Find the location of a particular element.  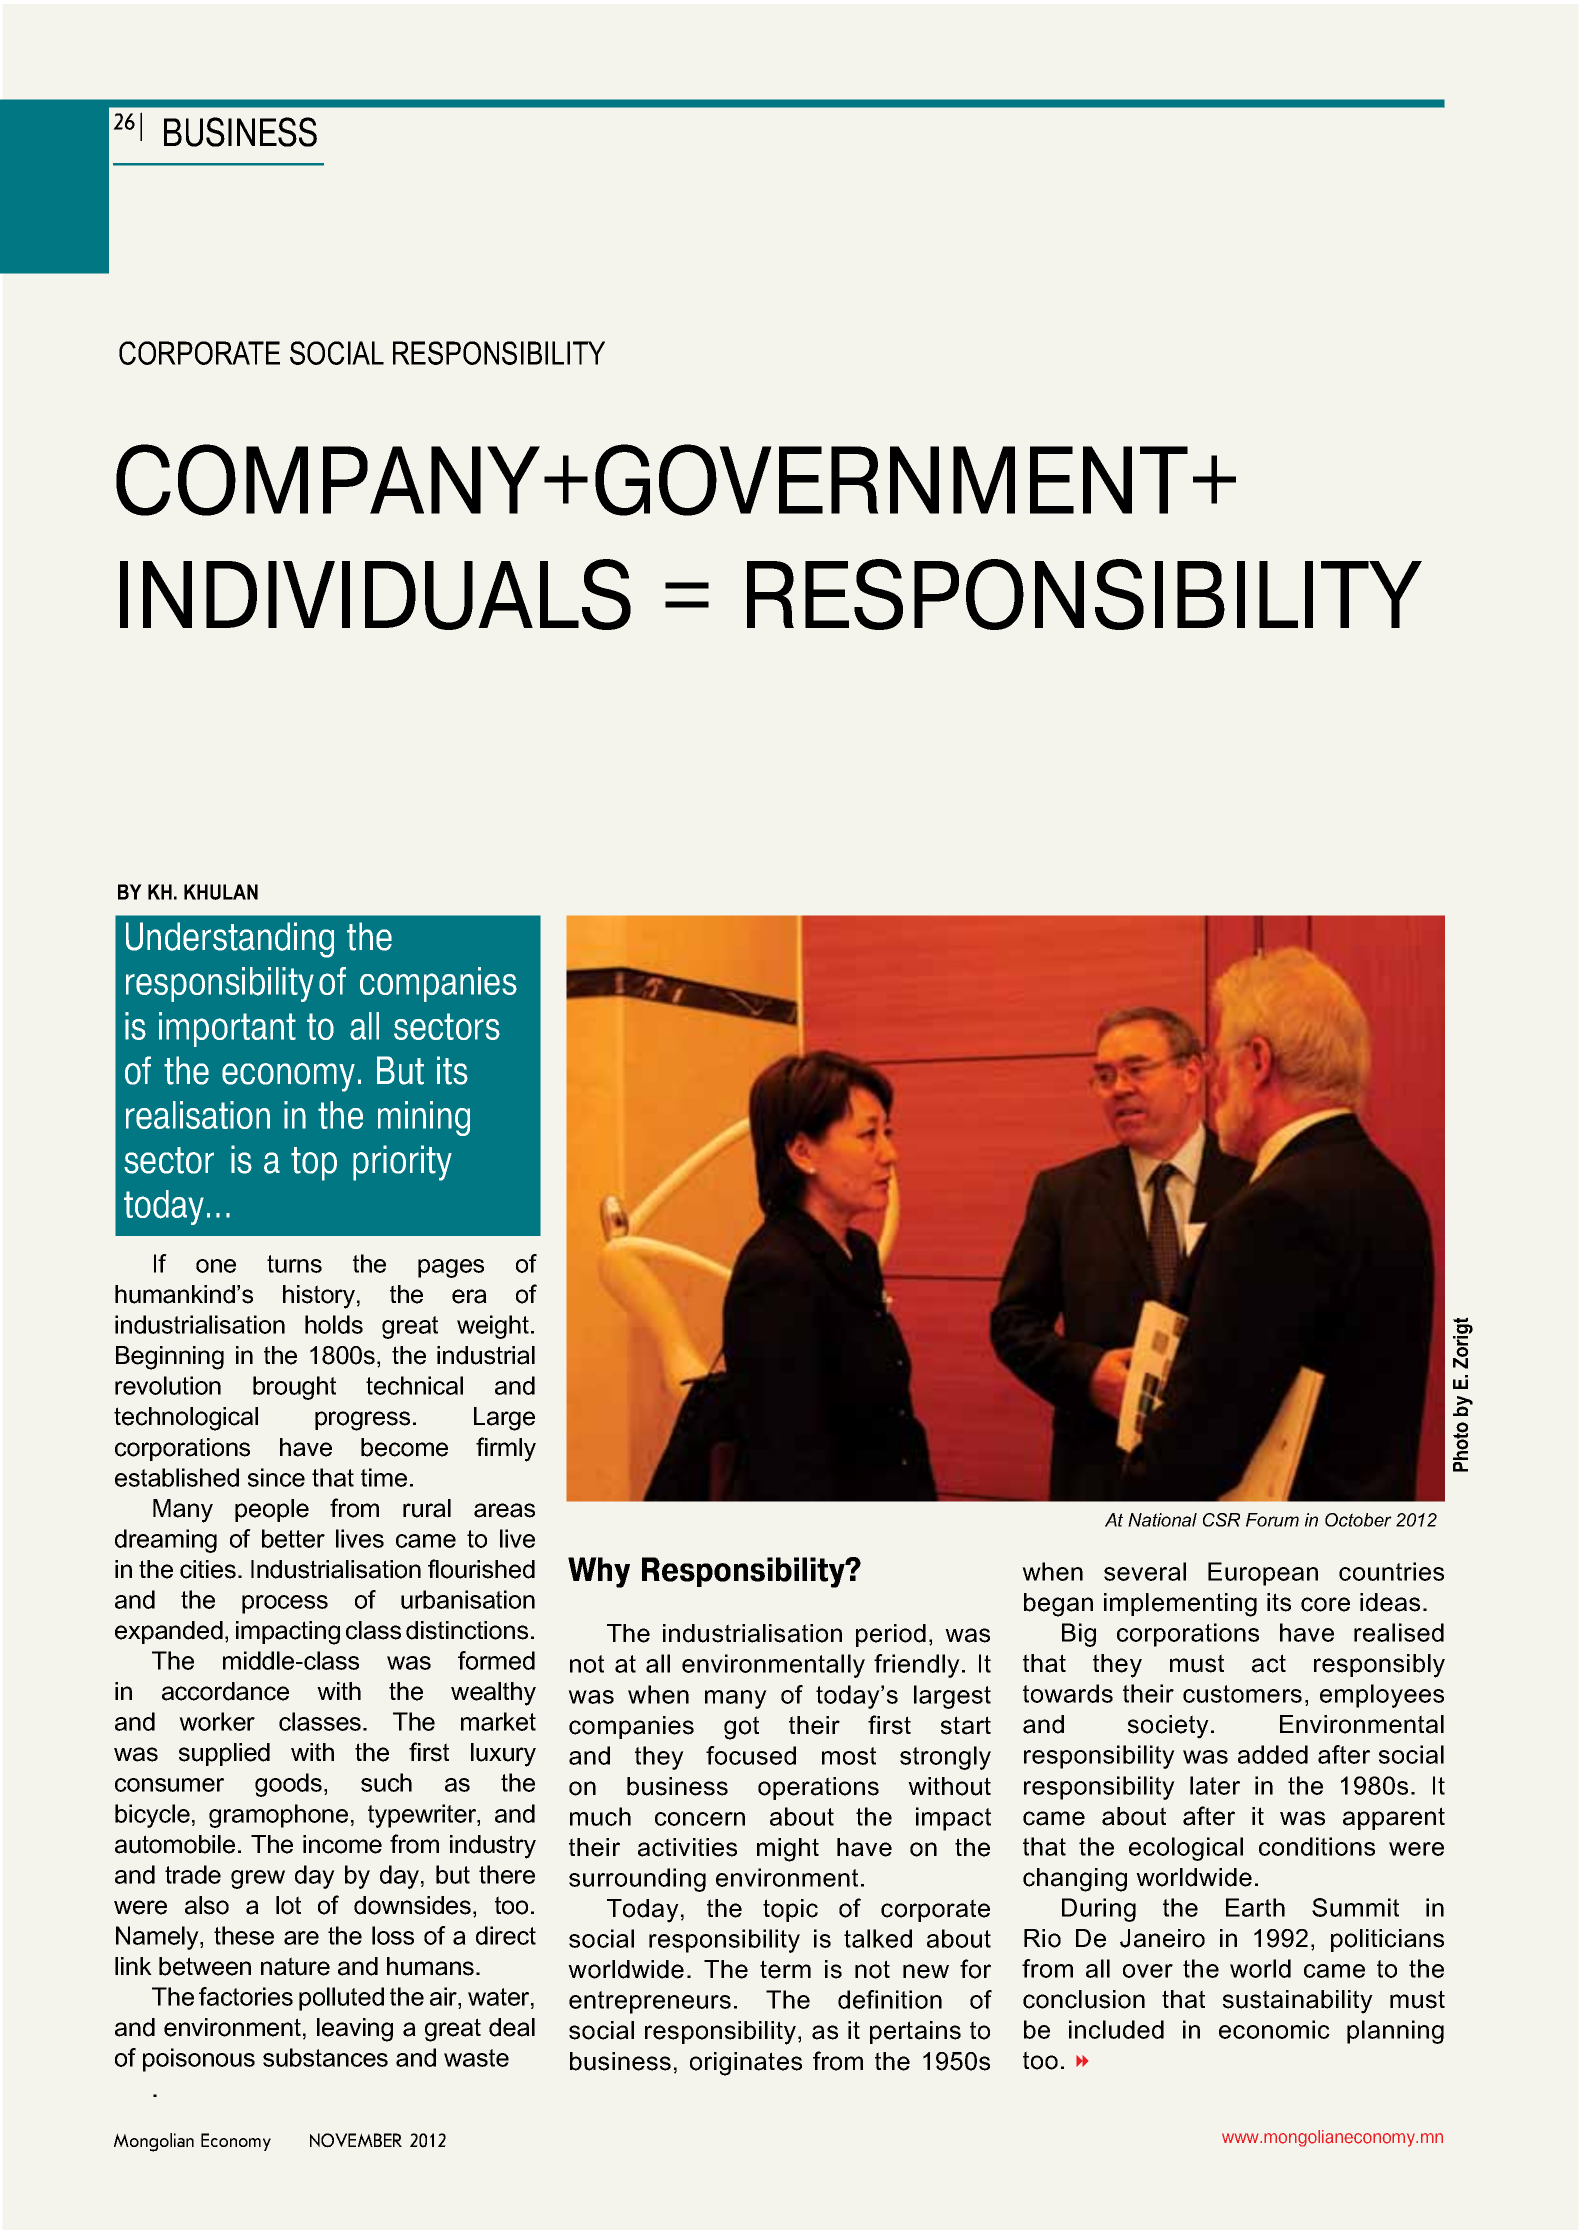

important is located at coordinates (227, 1029).
